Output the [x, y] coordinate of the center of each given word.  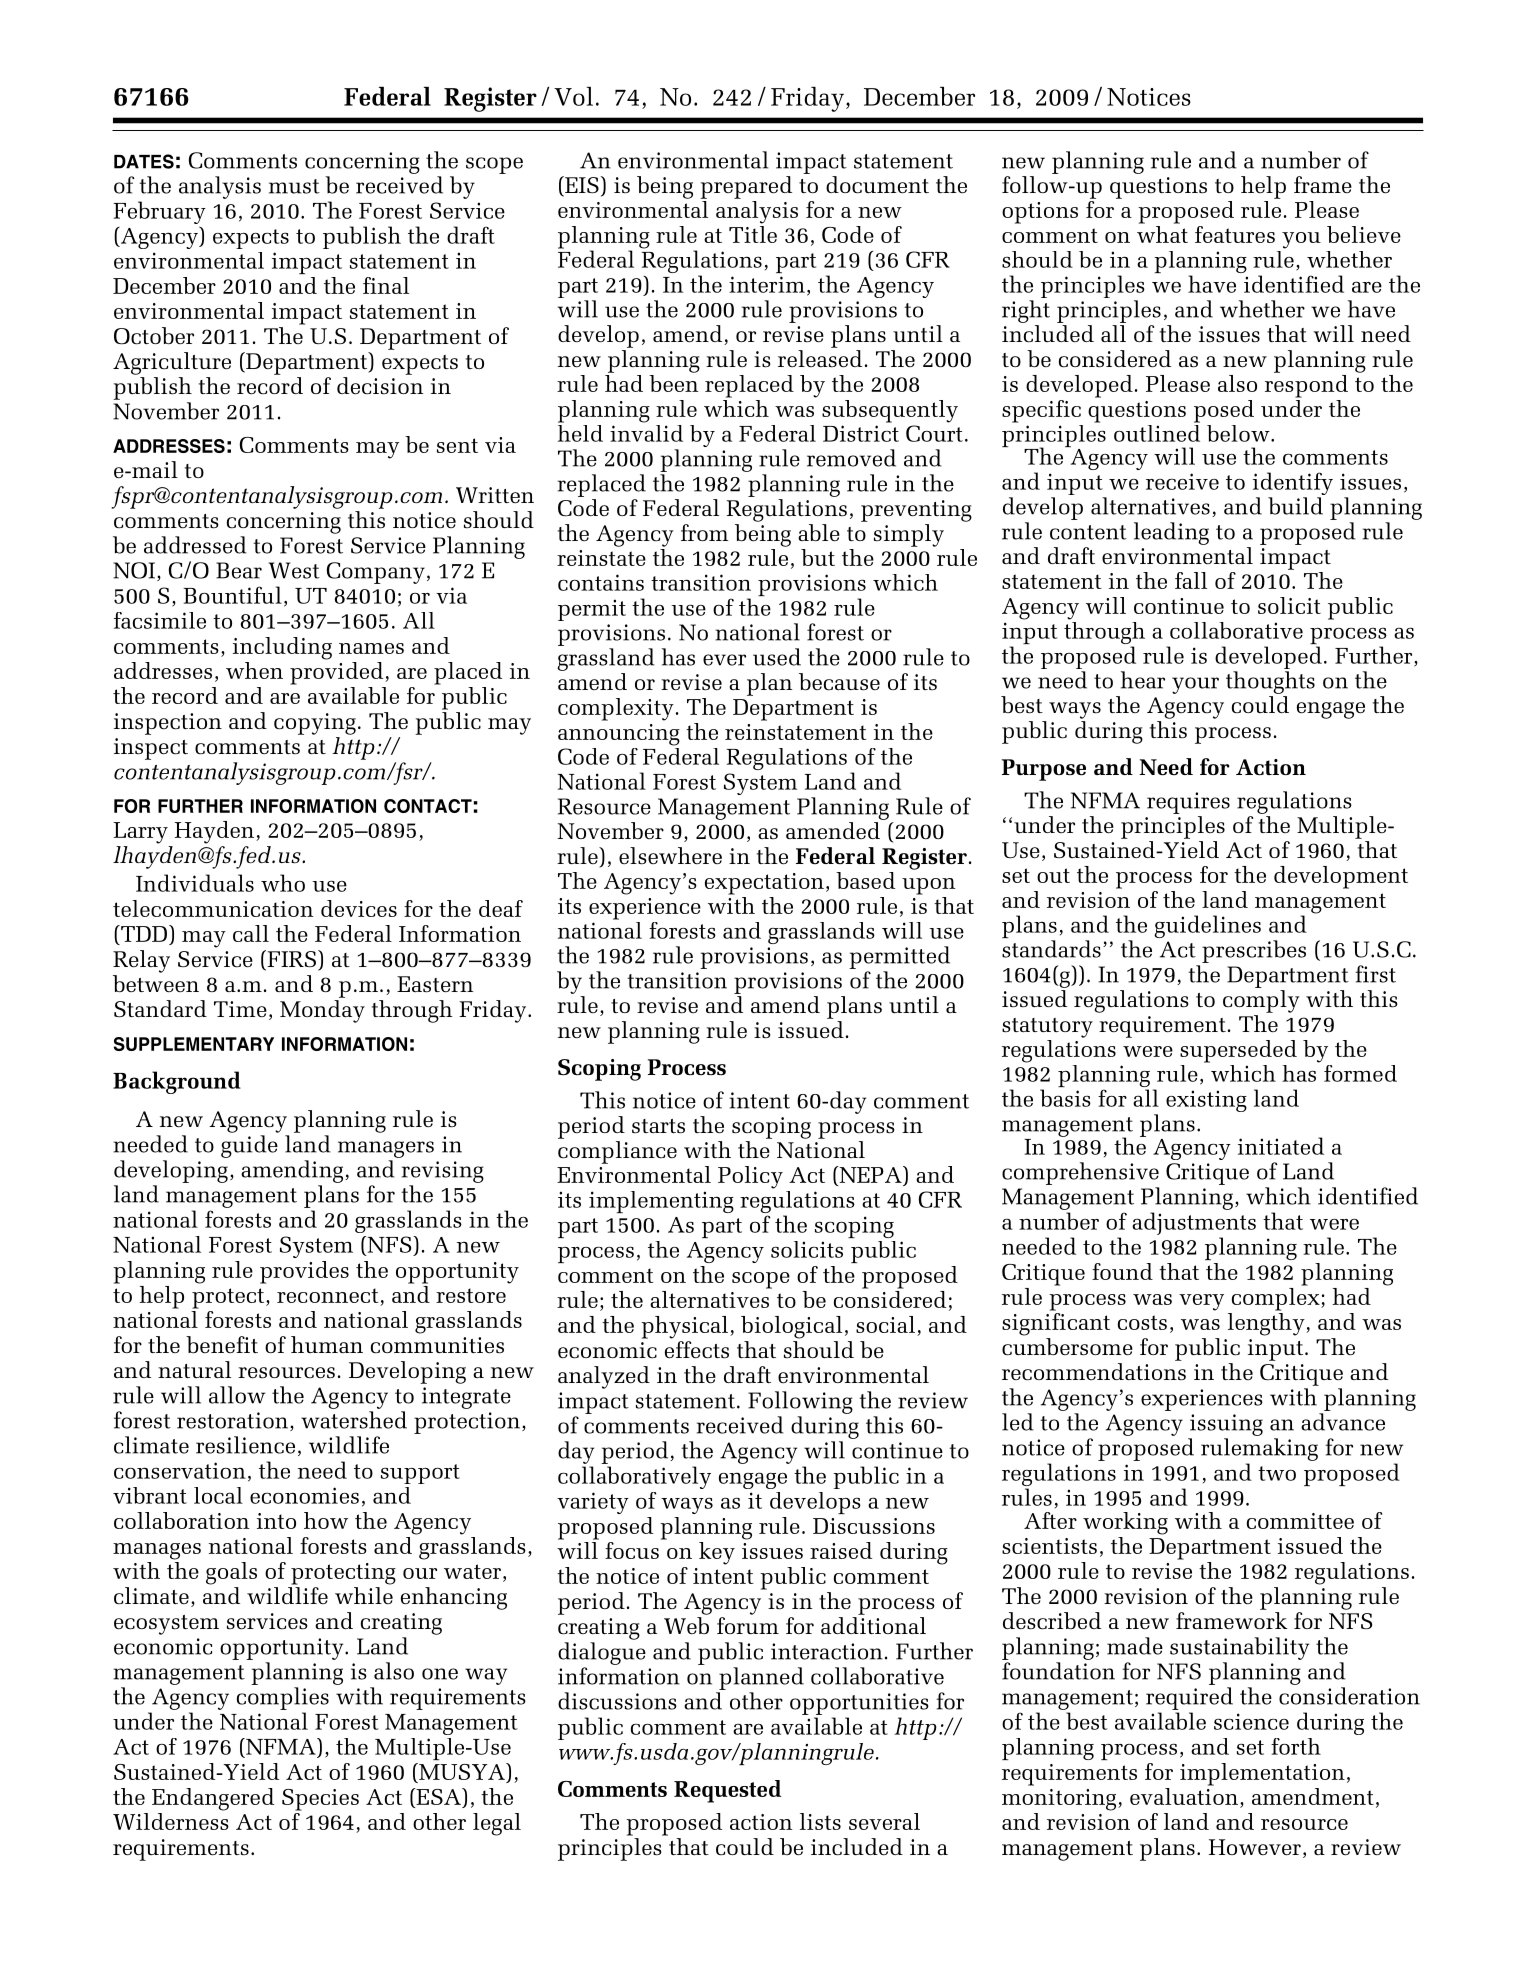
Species [320, 1800]
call [251, 933]
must [294, 186]
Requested [727, 1791]
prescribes [1254, 951]
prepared [746, 187]
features [1235, 234]
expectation [764, 884]
